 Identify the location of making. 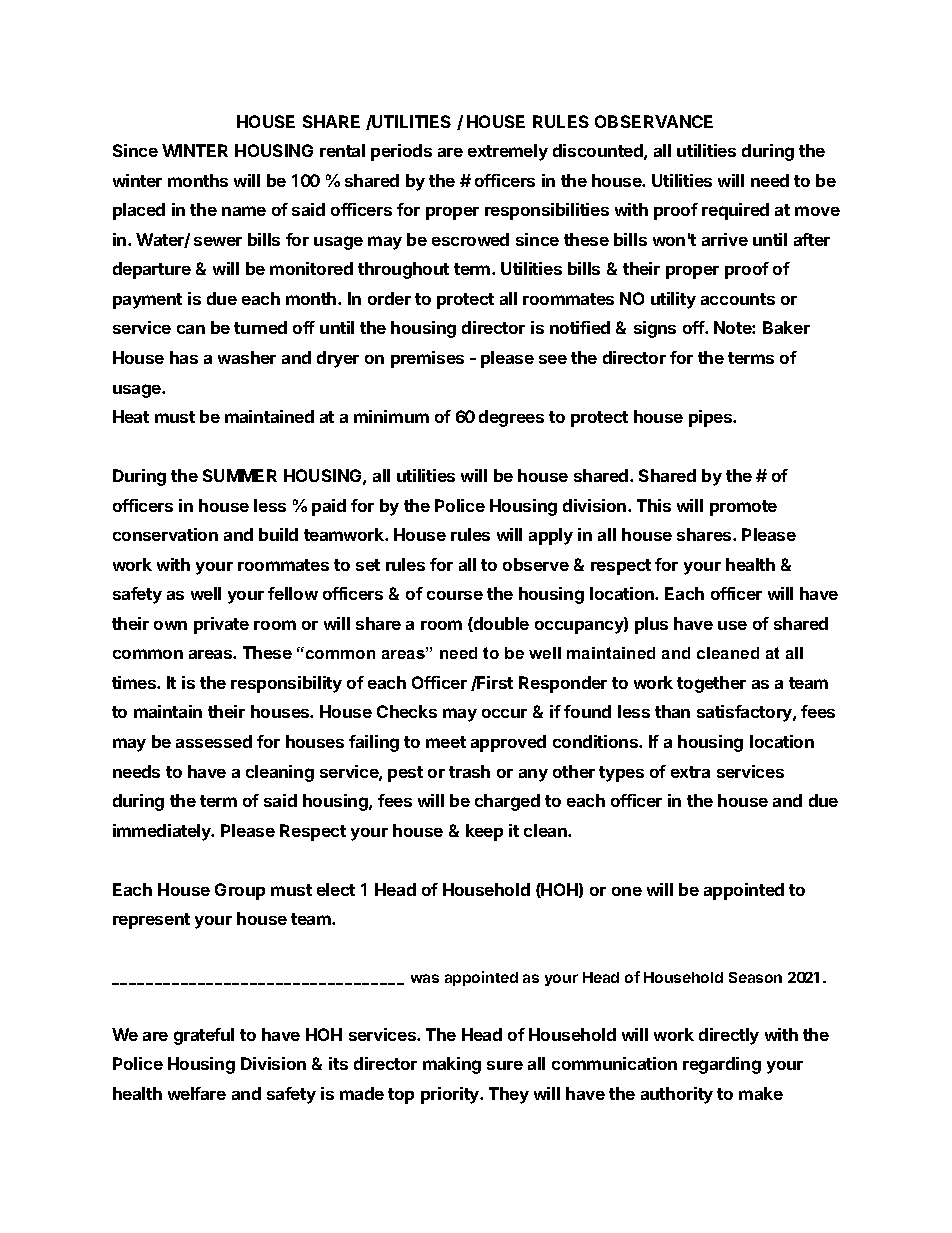
(452, 1065).
